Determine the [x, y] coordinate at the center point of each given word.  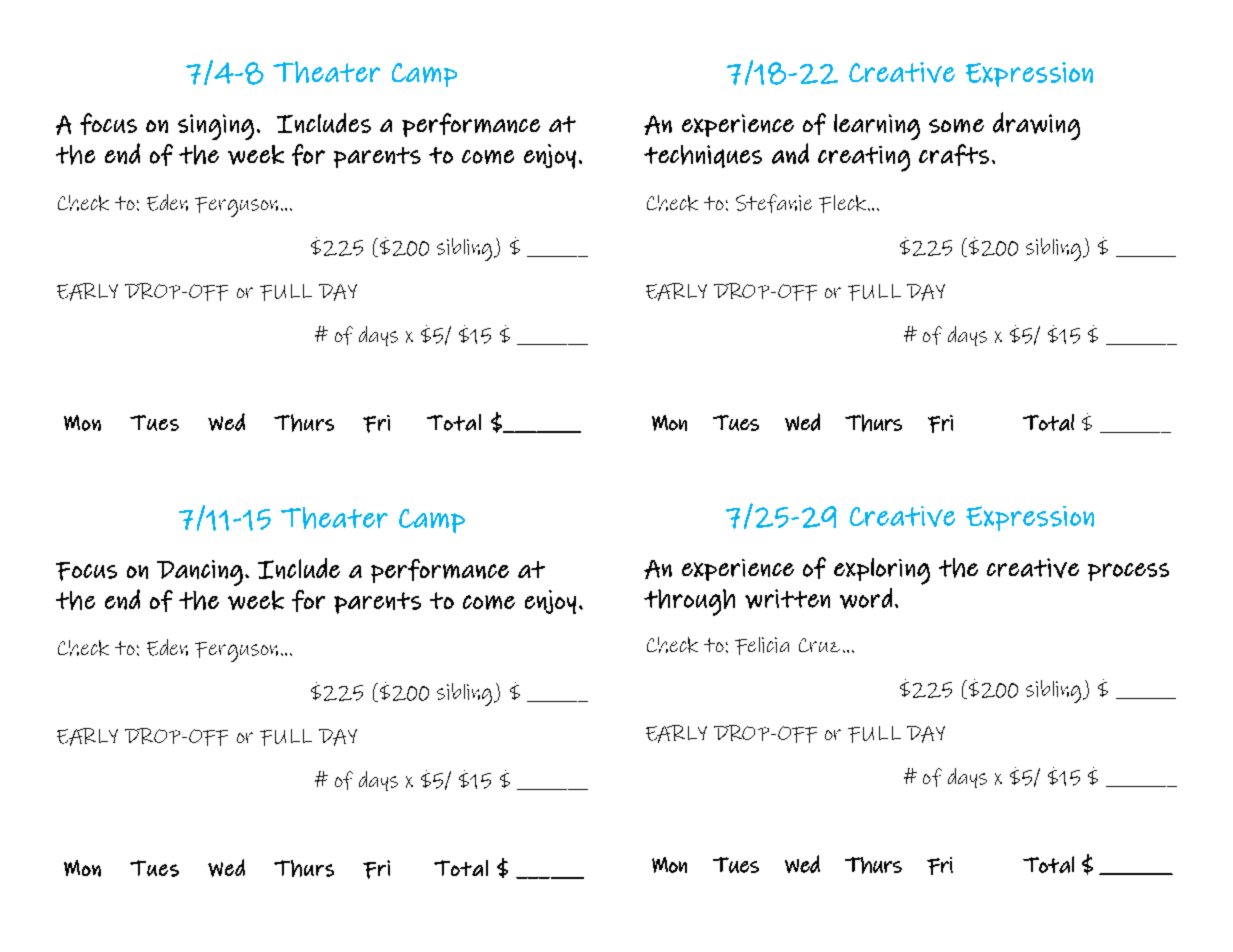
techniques [703, 156]
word [866, 598]
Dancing [200, 573]
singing [216, 127]
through [689, 602]
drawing [1036, 126]
